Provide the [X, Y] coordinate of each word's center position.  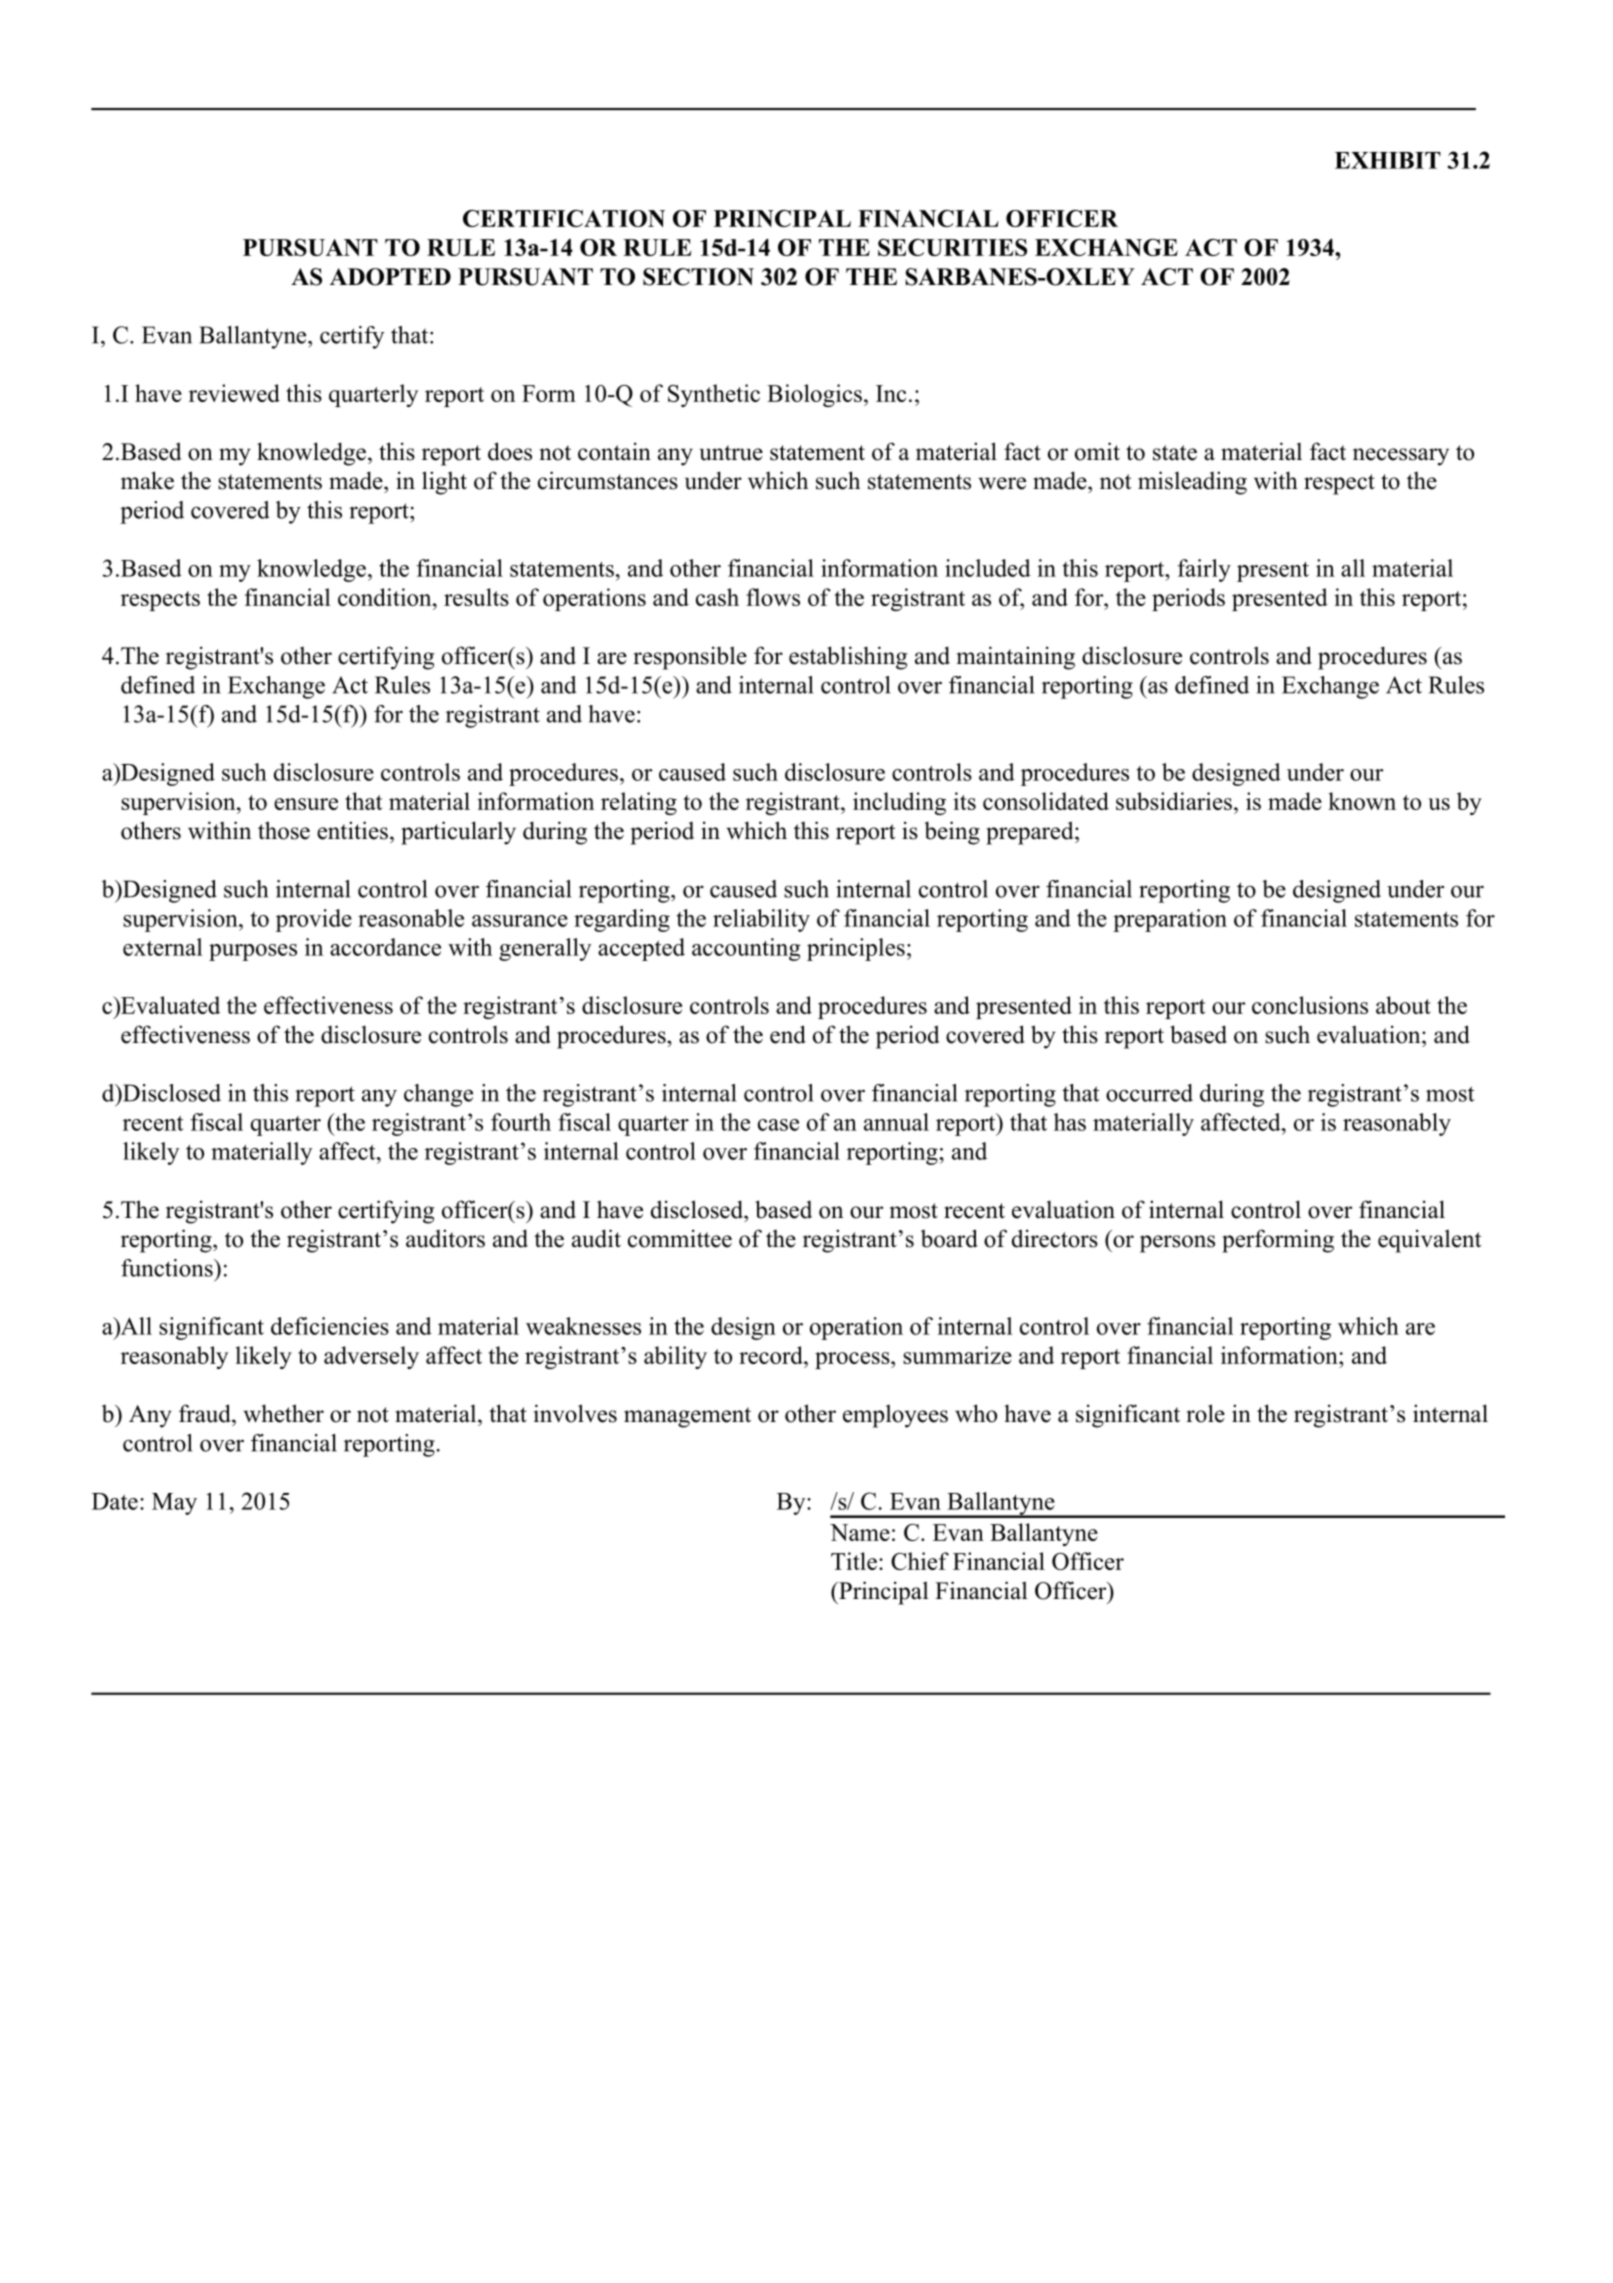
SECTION [698, 277]
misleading [1192, 483]
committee [680, 1238]
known [1362, 801]
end [788, 1034]
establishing [848, 658]
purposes [253, 952]
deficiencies [330, 1326]
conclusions [1310, 1005]
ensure [306, 804]
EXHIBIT [1388, 160]
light [444, 483]
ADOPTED [390, 277]
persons [1177, 1244]
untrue [731, 453]
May [174, 1504]
